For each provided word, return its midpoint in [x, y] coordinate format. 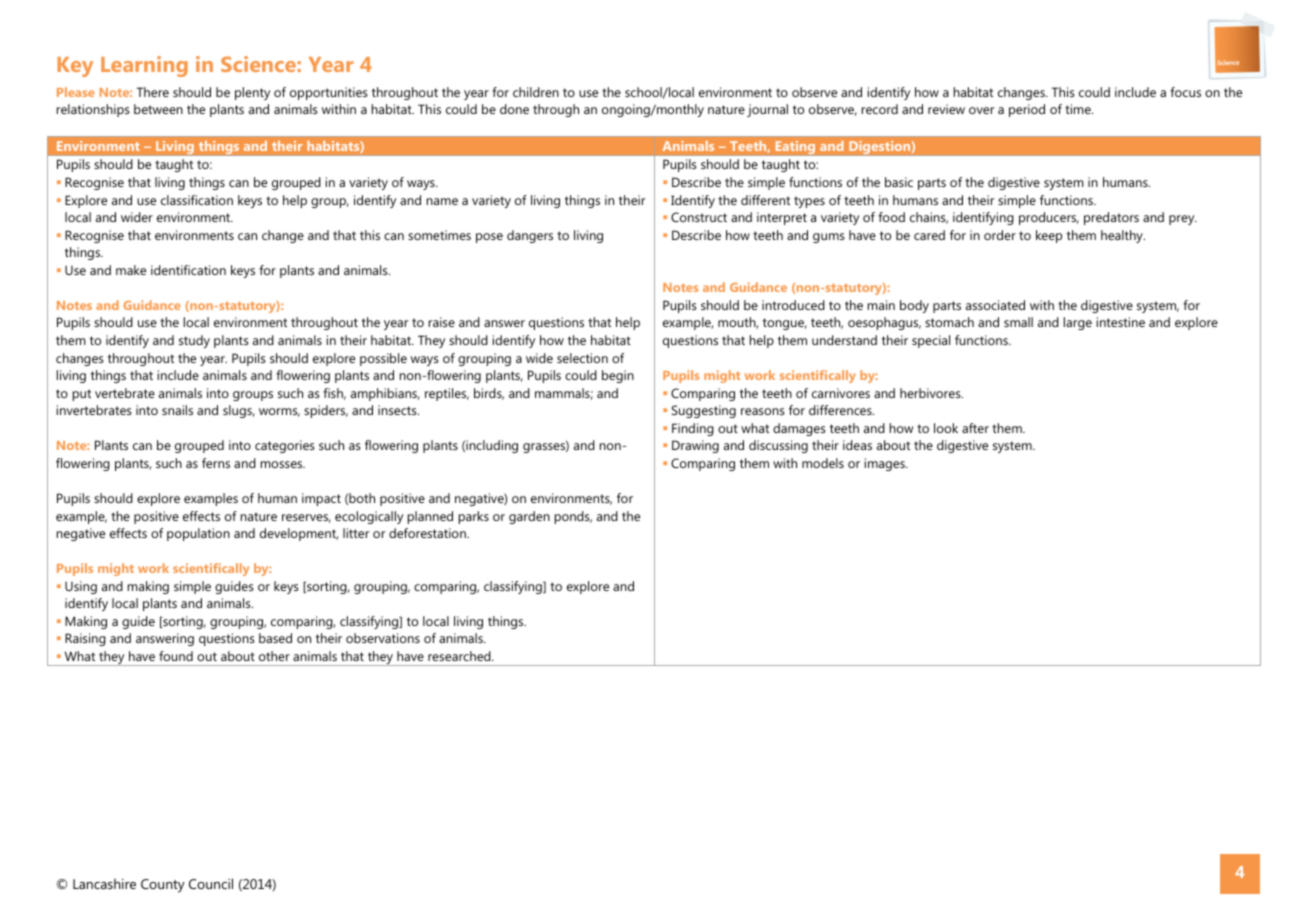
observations [383, 638]
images [886, 464]
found [176, 656]
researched [460, 656]
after [975, 428]
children [536, 92]
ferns [216, 463]
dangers [530, 236]
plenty [252, 93]
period [1027, 110]
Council [211, 883]
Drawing [695, 446]
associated [995, 305]
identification [188, 270]
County [163, 886]
